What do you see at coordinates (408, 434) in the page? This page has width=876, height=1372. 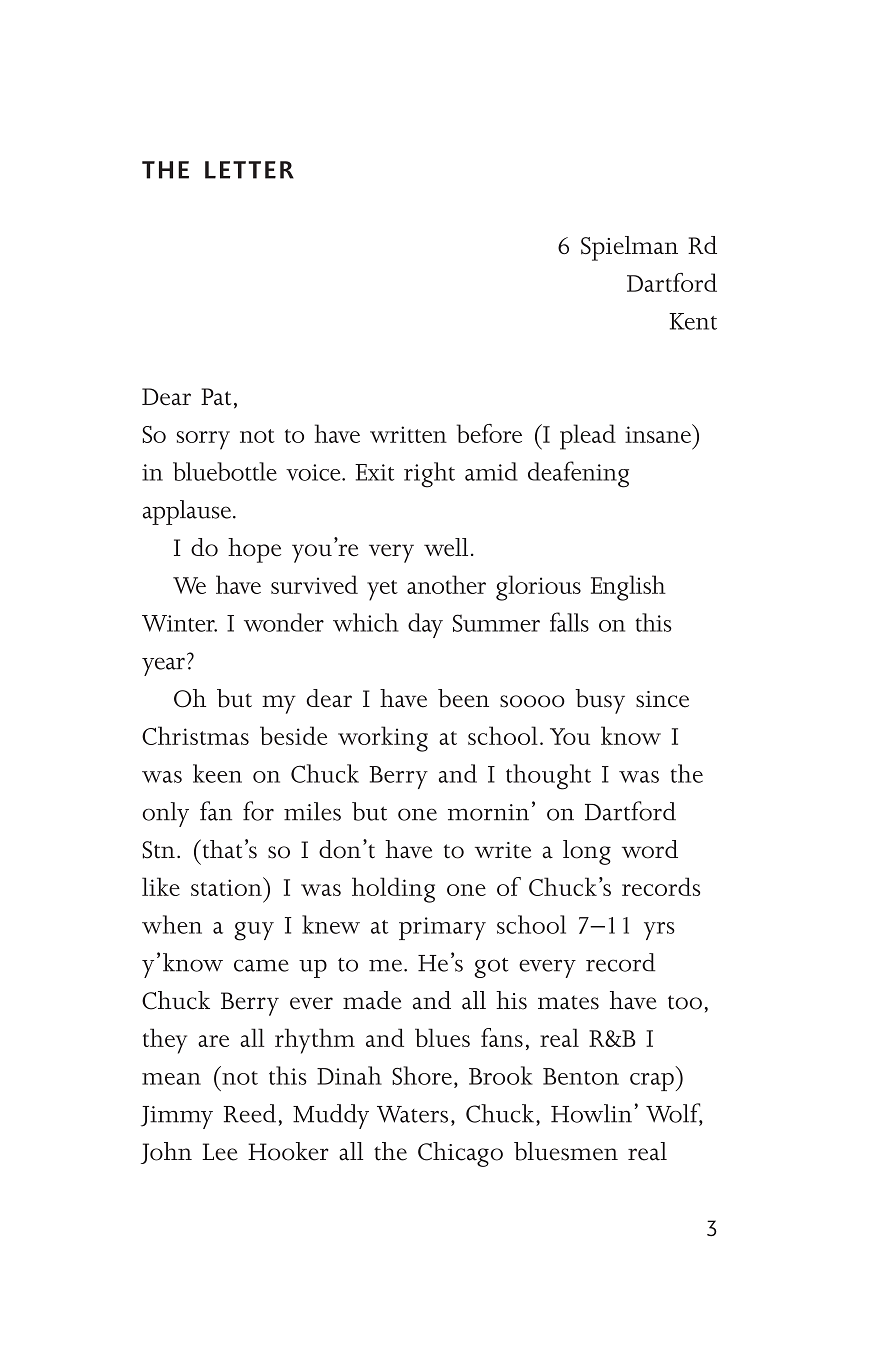 I see `written` at bounding box center [408, 434].
